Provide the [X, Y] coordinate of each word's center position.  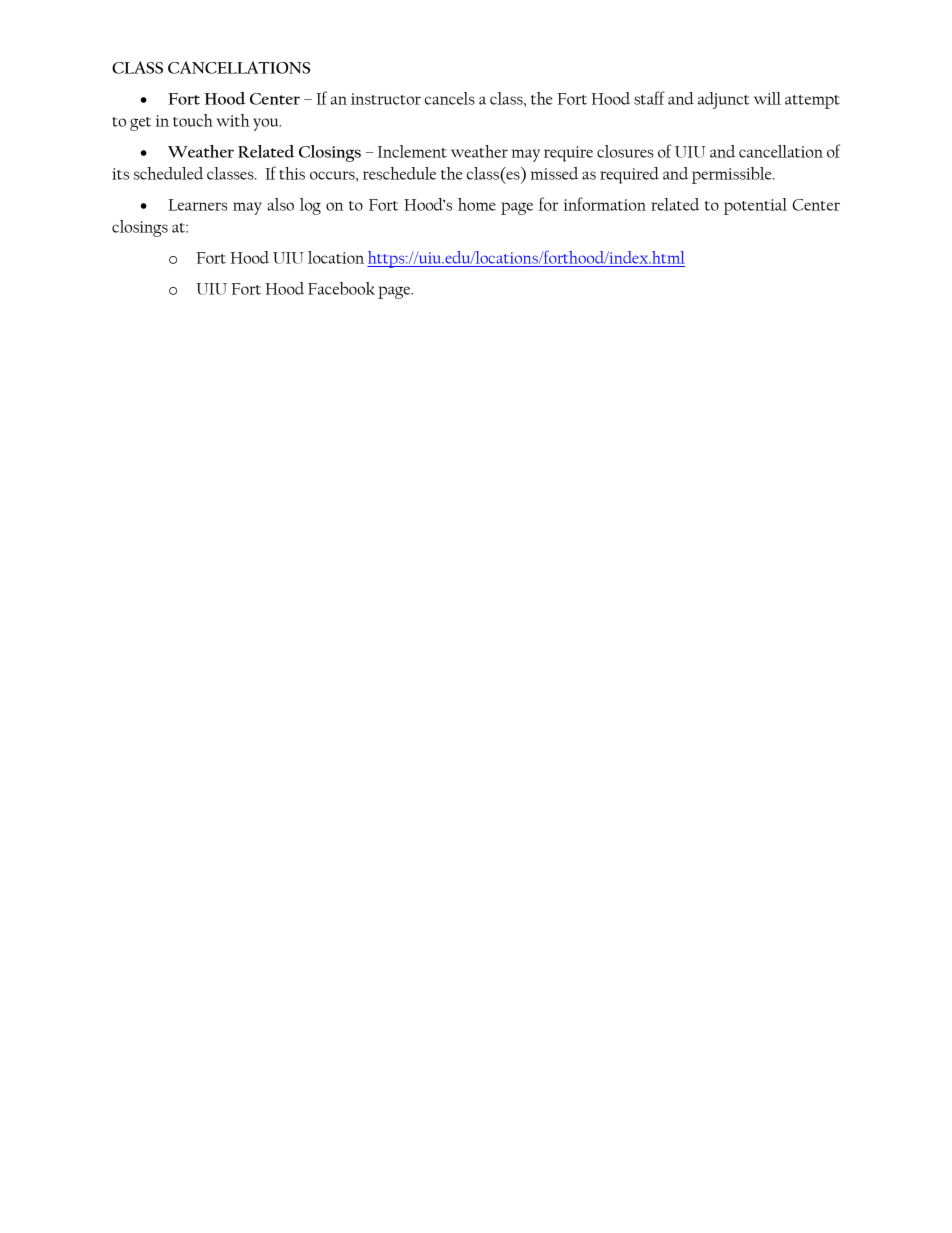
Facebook [341, 288]
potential [755, 206]
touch [193, 120]
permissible [733, 175]
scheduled [168, 173]
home [477, 204]
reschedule [399, 173]
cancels [450, 98]
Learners [198, 205]
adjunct [724, 100]
